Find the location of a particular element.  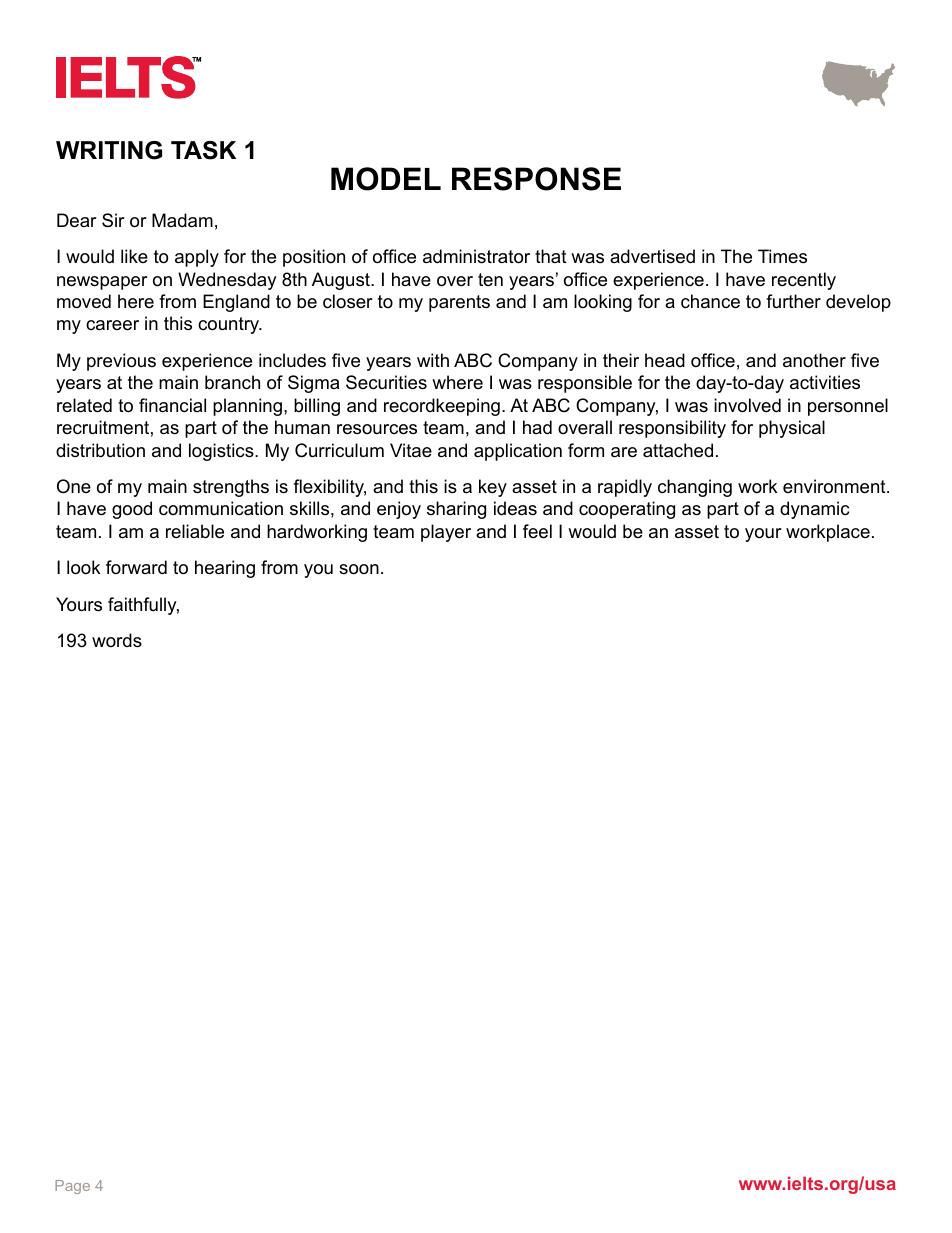

soon is located at coordinates (359, 569).
